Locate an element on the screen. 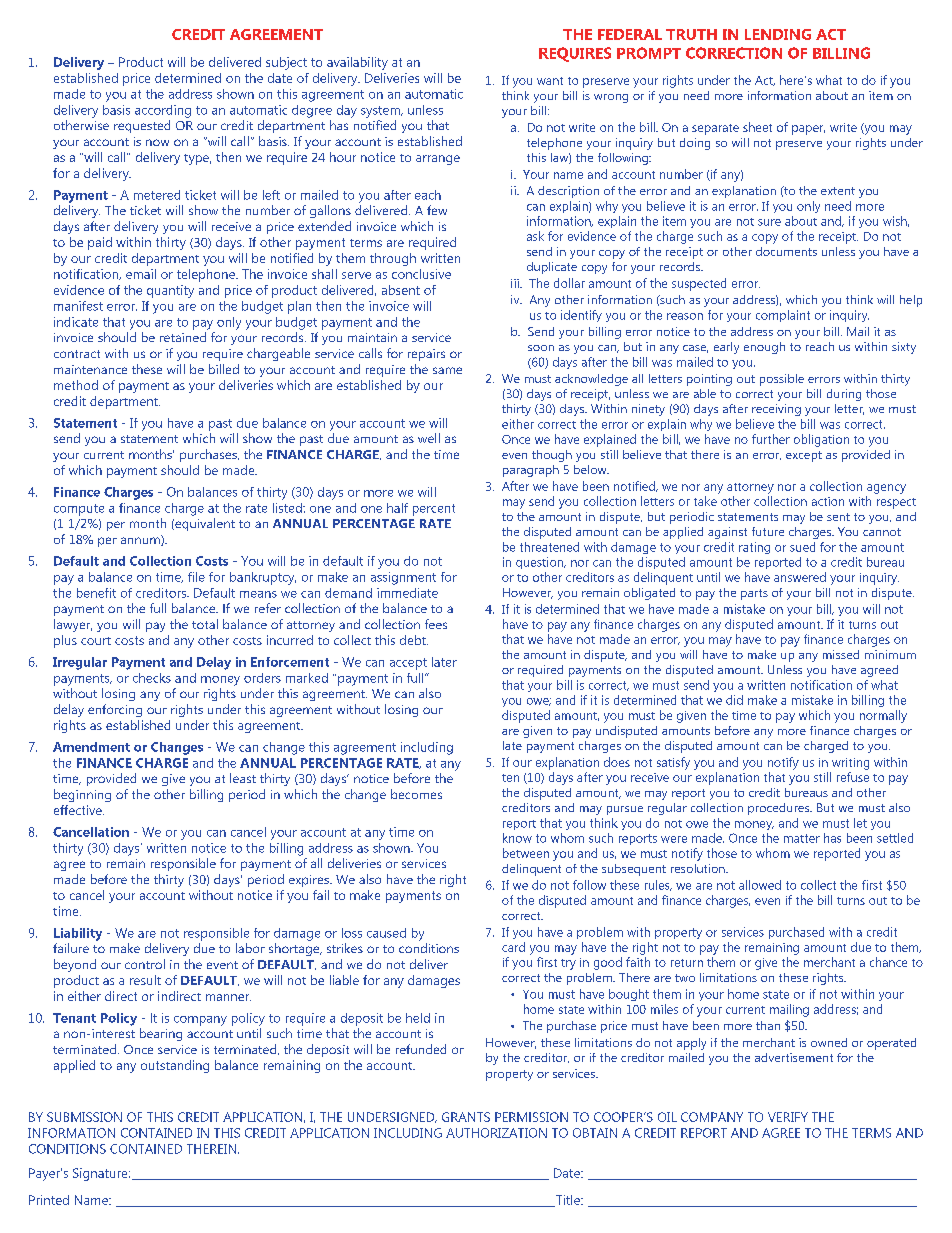 This screenshot has width=952, height=1233. well is located at coordinates (429, 438).
